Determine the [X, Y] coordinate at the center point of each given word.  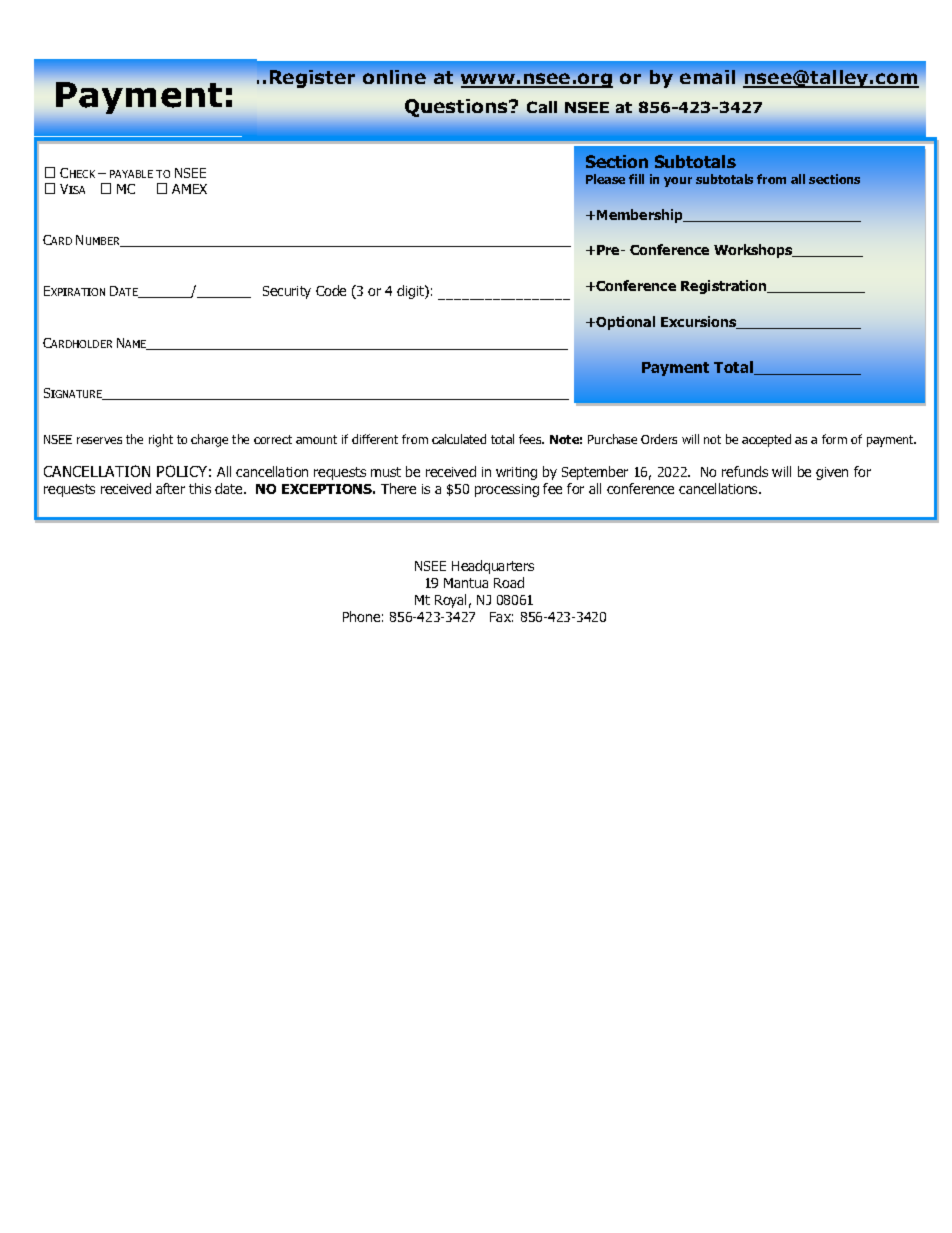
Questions [458, 108]
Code [331, 290]
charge [209, 440]
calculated [459, 439]
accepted [766, 440]
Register [312, 79]
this [200, 488]
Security [287, 292]
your [678, 182]
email [707, 77]
